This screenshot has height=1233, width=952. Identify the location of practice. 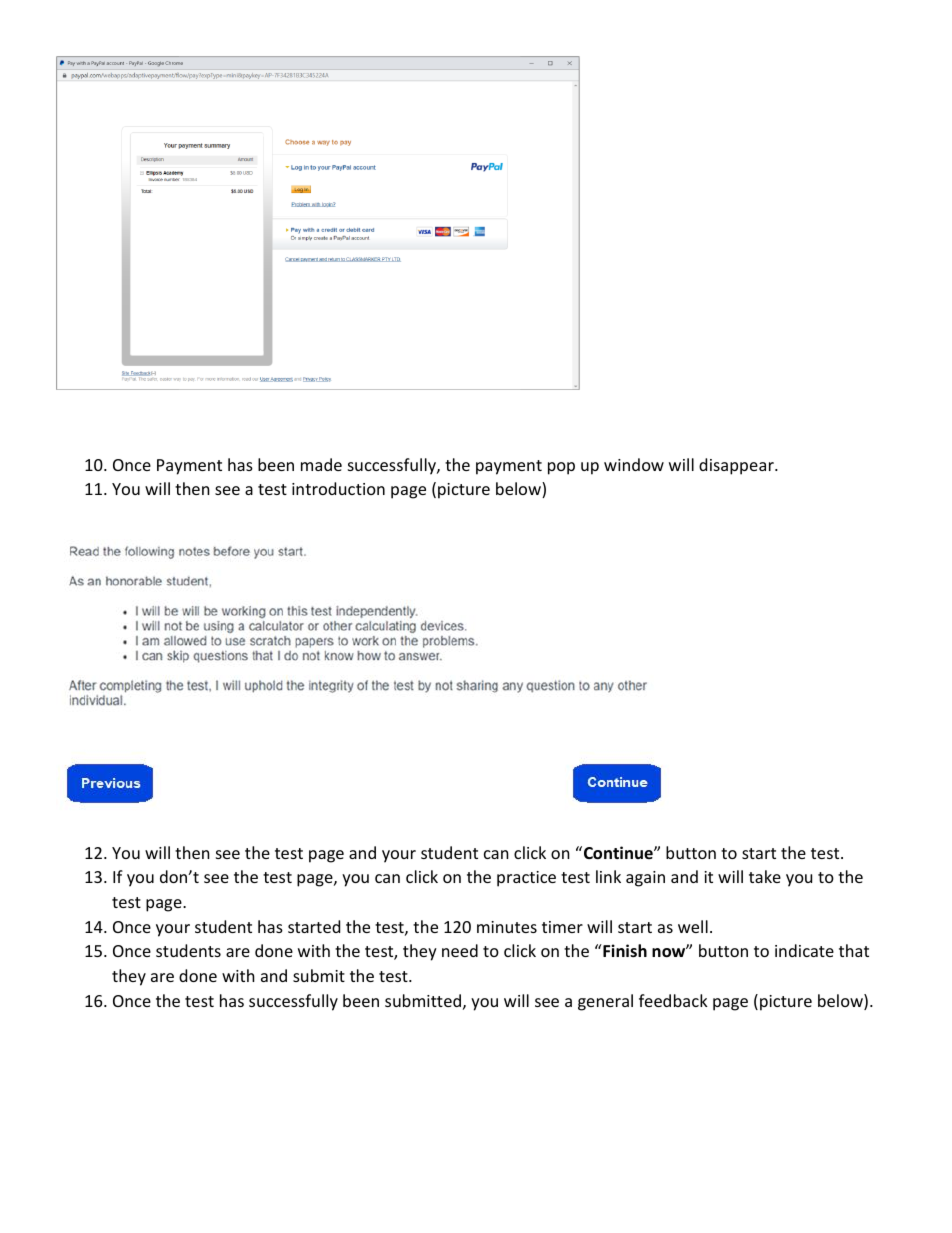
(526, 879).
